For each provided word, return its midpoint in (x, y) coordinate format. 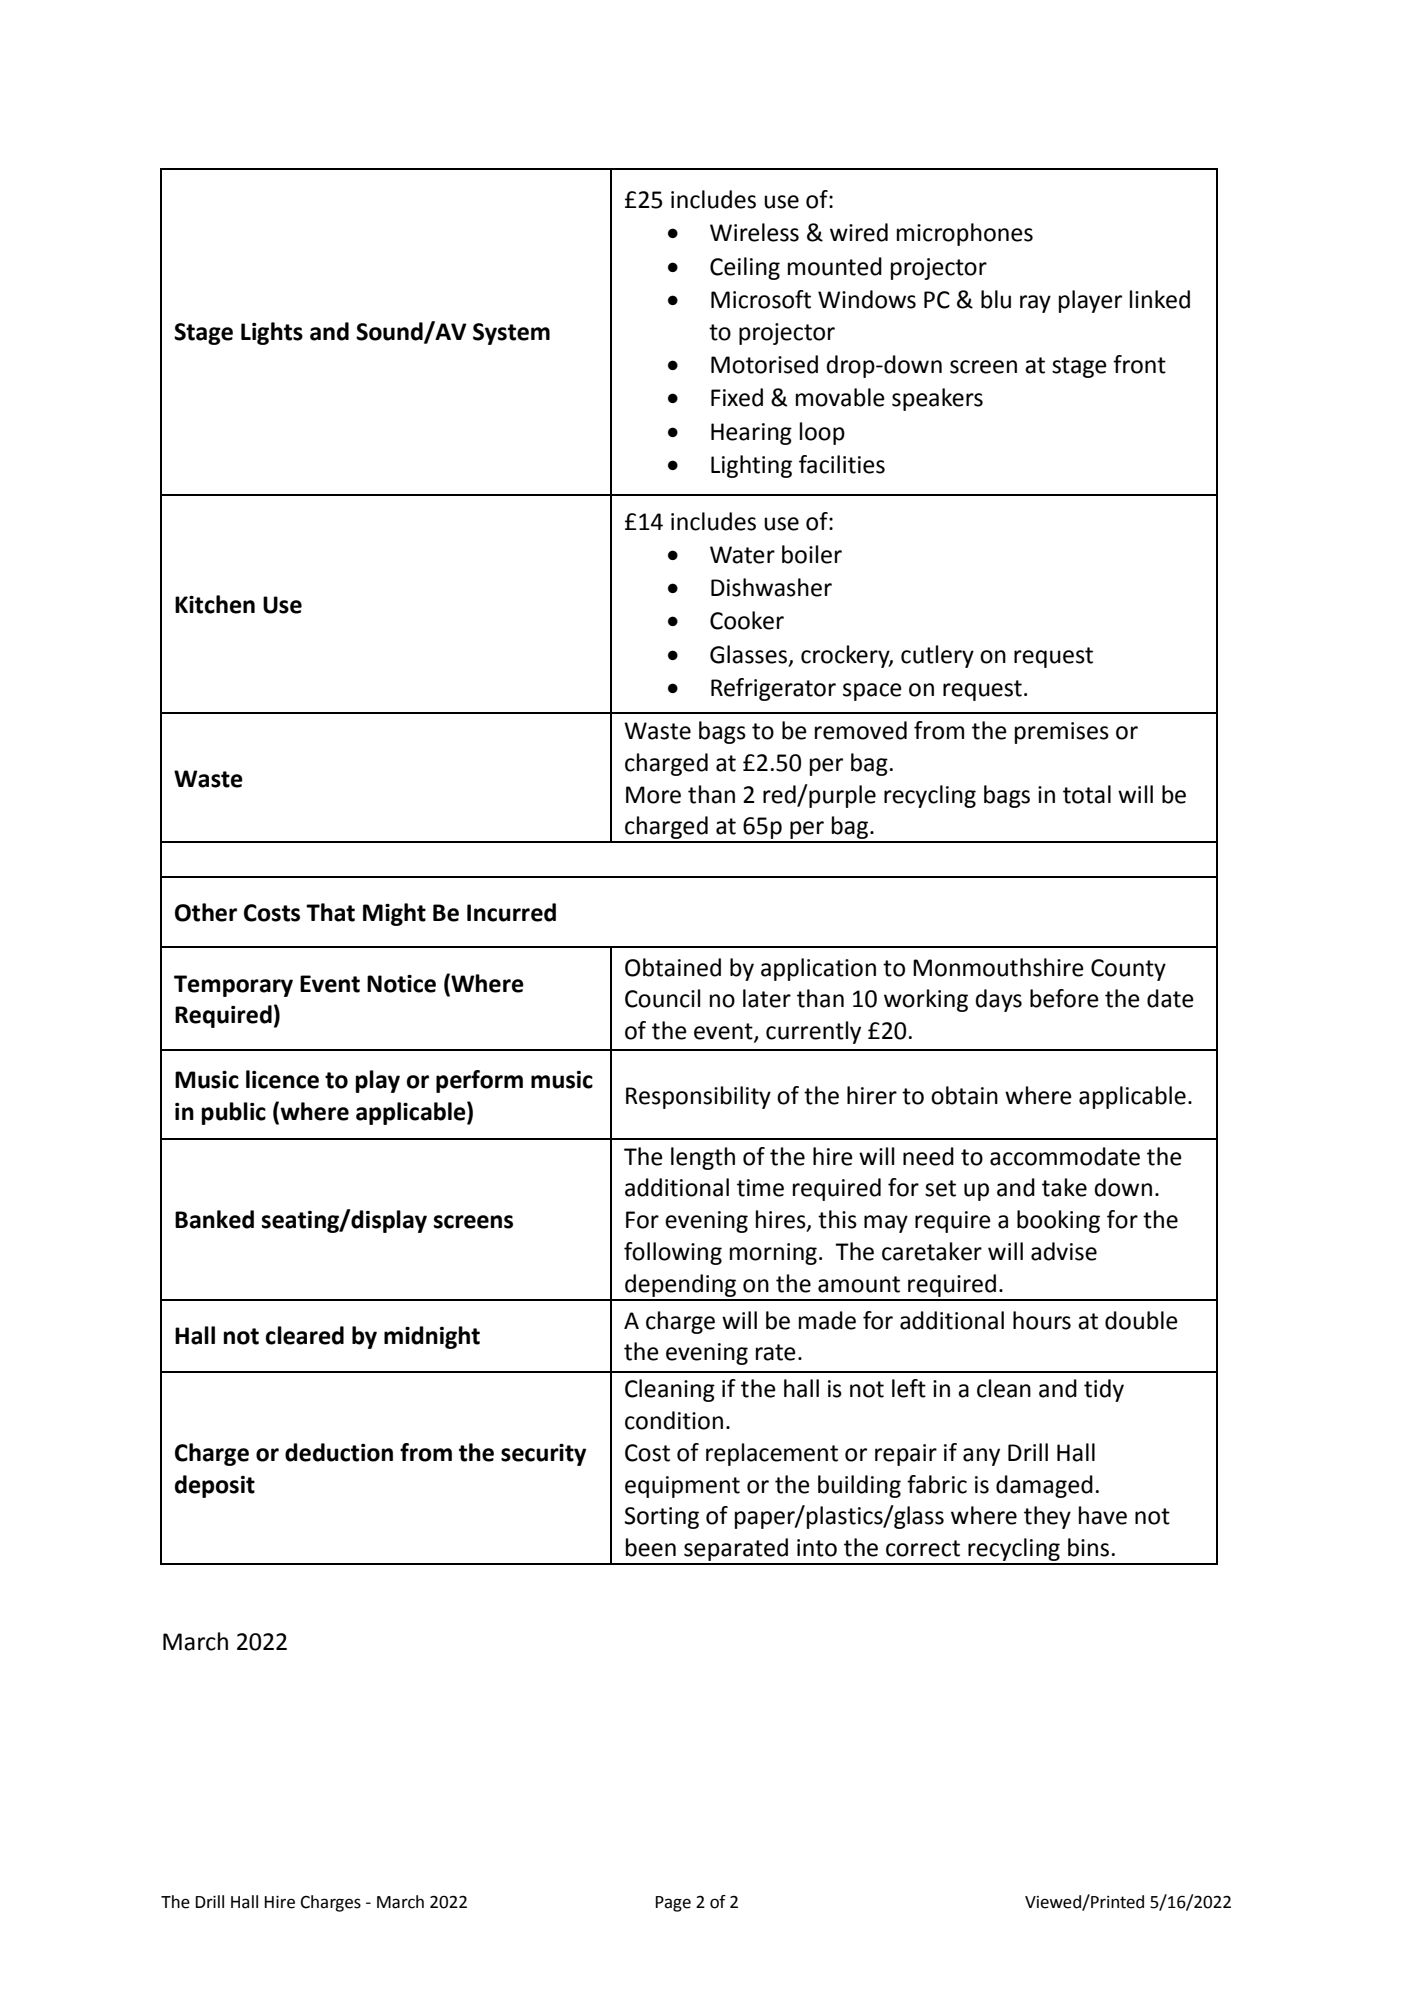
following (673, 1253)
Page (673, 1904)
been (651, 1547)
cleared (305, 1335)
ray (1035, 304)
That (330, 912)
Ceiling (745, 268)
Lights (272, 333)
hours (1042, 1320)
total (1087, 794)
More (653, 795)
